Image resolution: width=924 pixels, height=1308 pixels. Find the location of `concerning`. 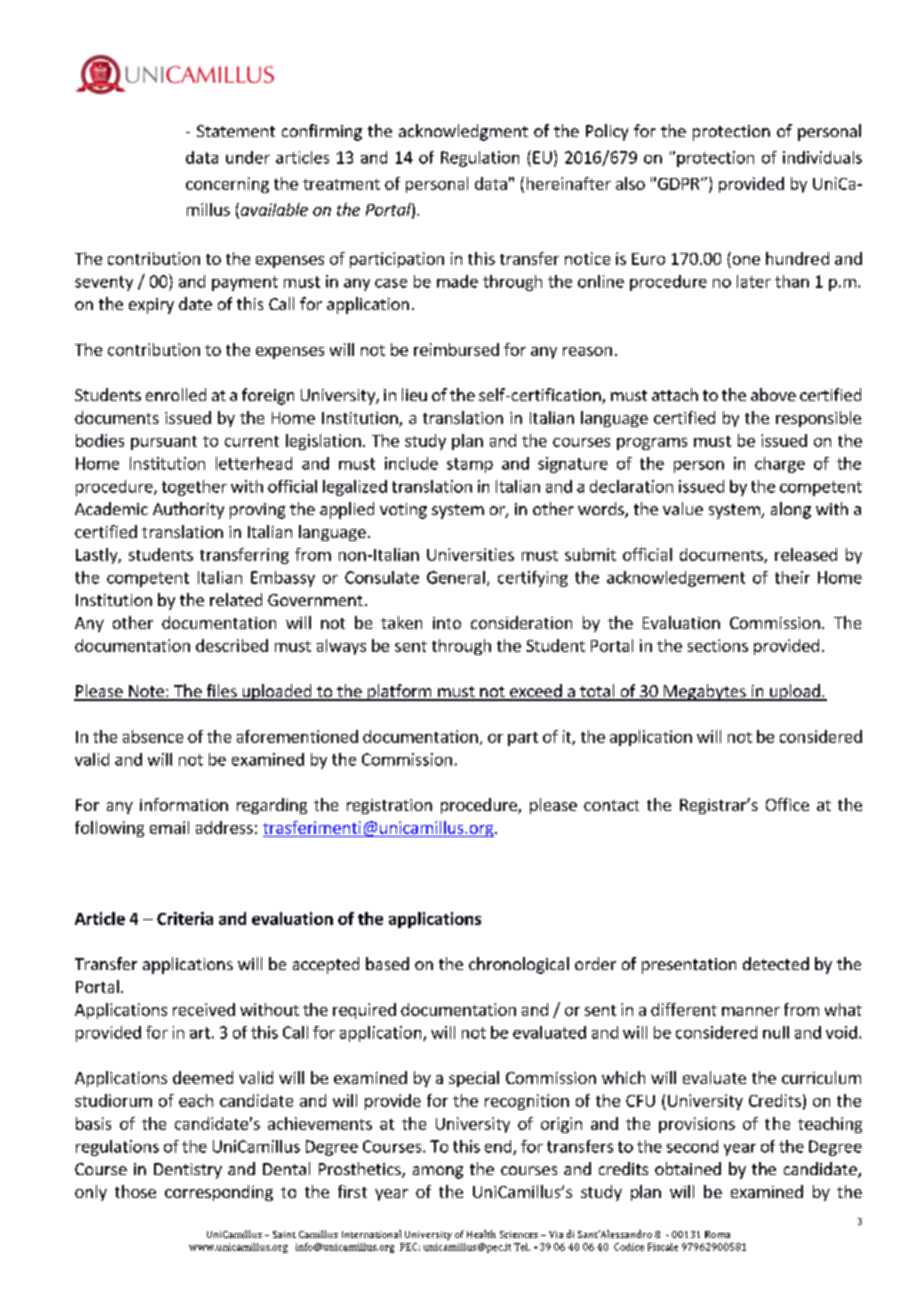

concerning is located at coordinates (227, 185).
